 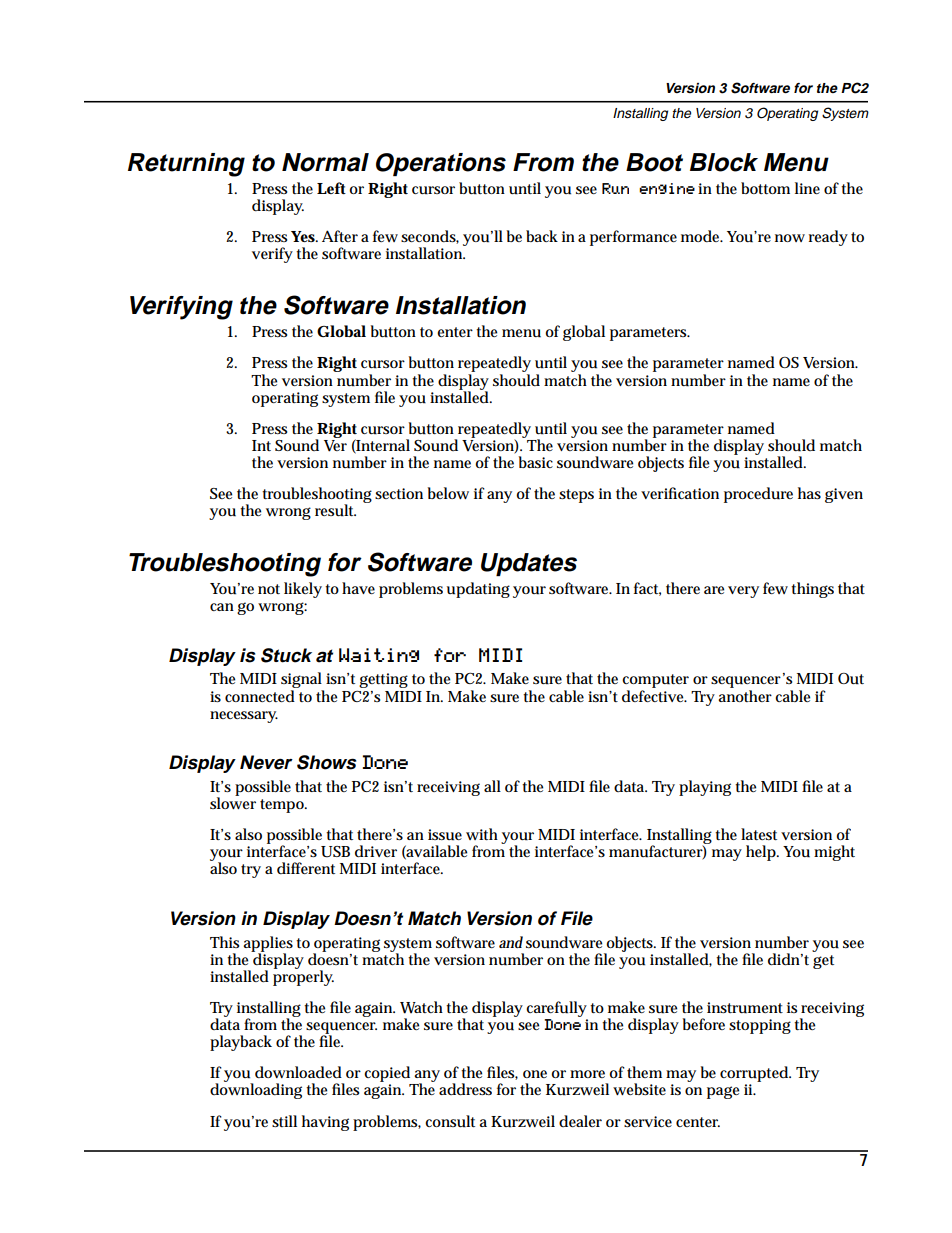 I want to click on latest, so click(x=759, y=834).
